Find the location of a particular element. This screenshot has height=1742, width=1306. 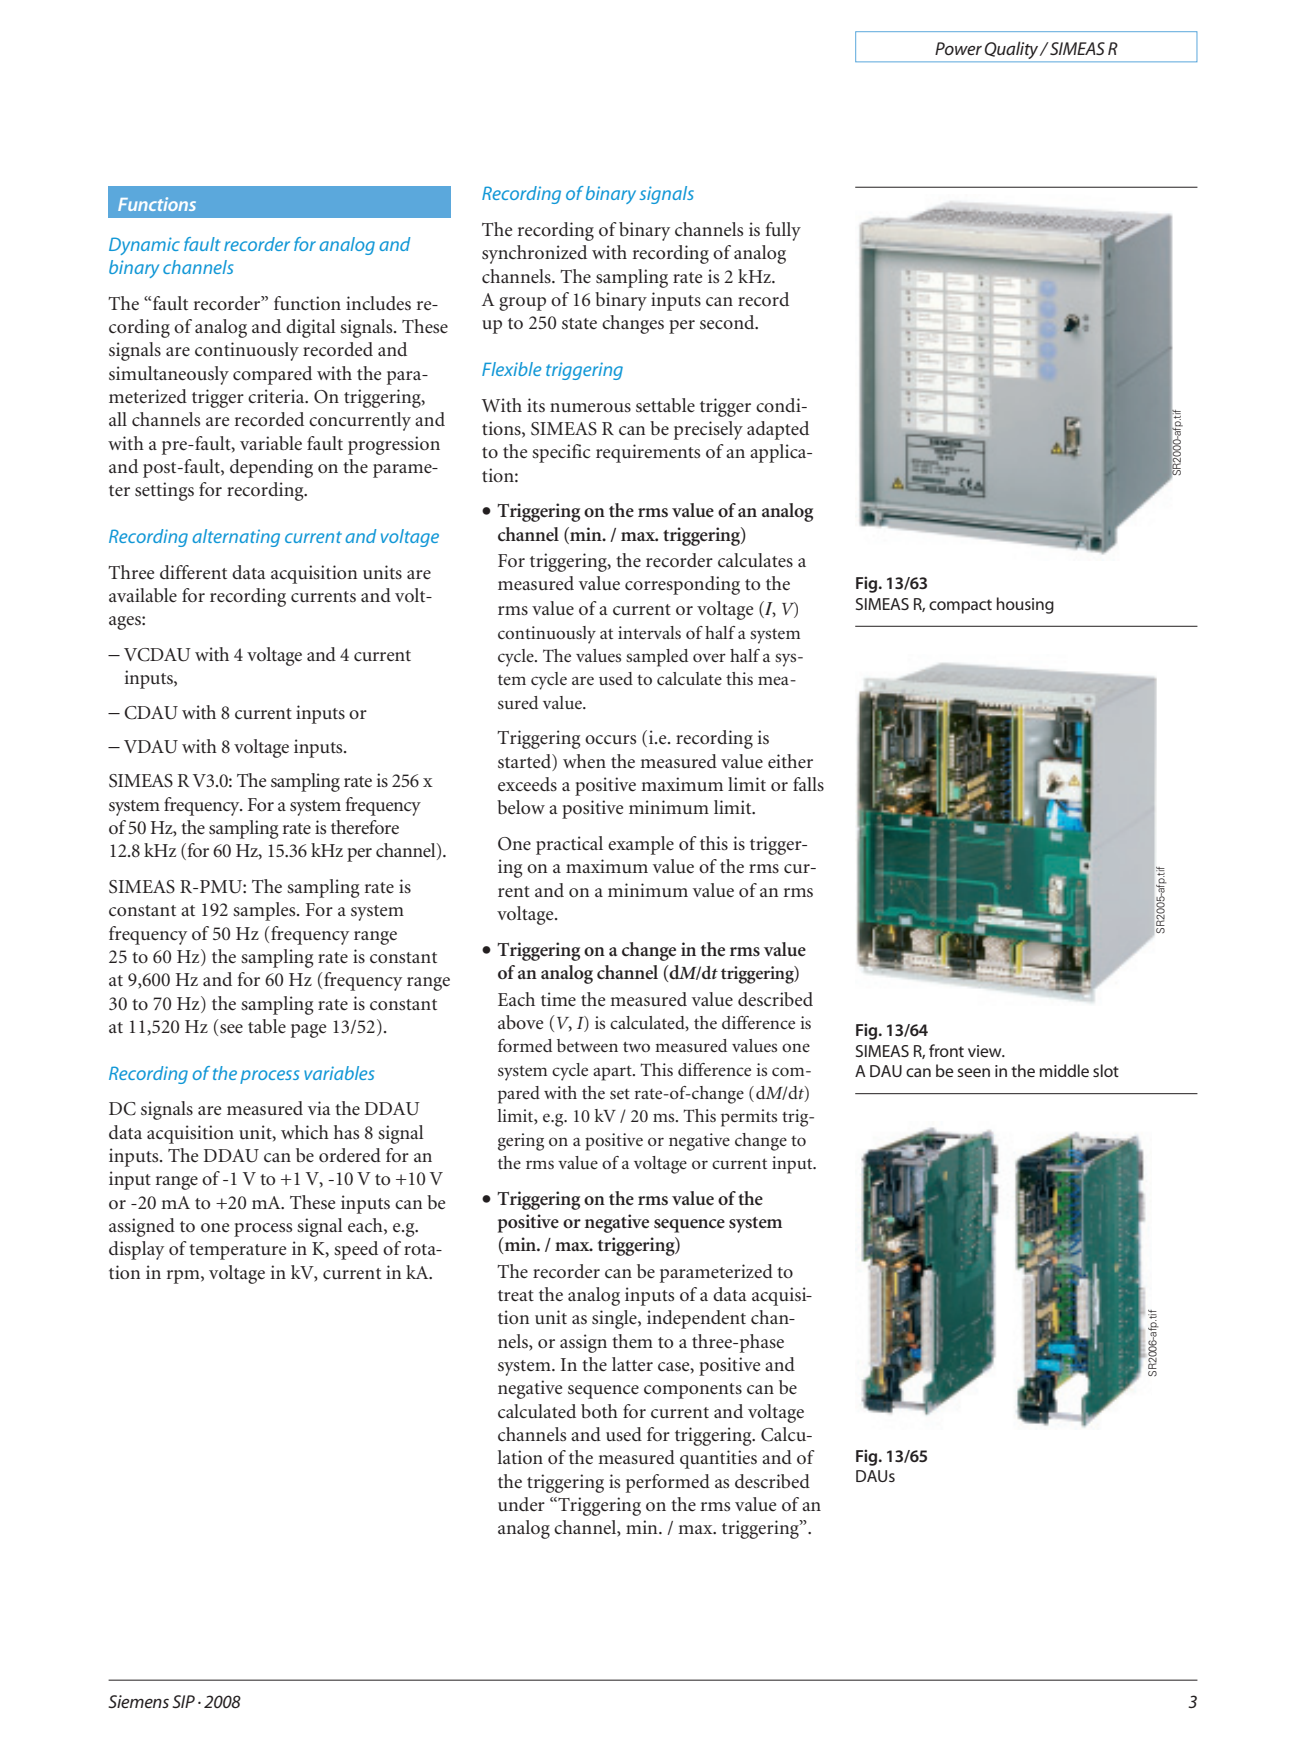

them is located at coordinates (632, 1341).
